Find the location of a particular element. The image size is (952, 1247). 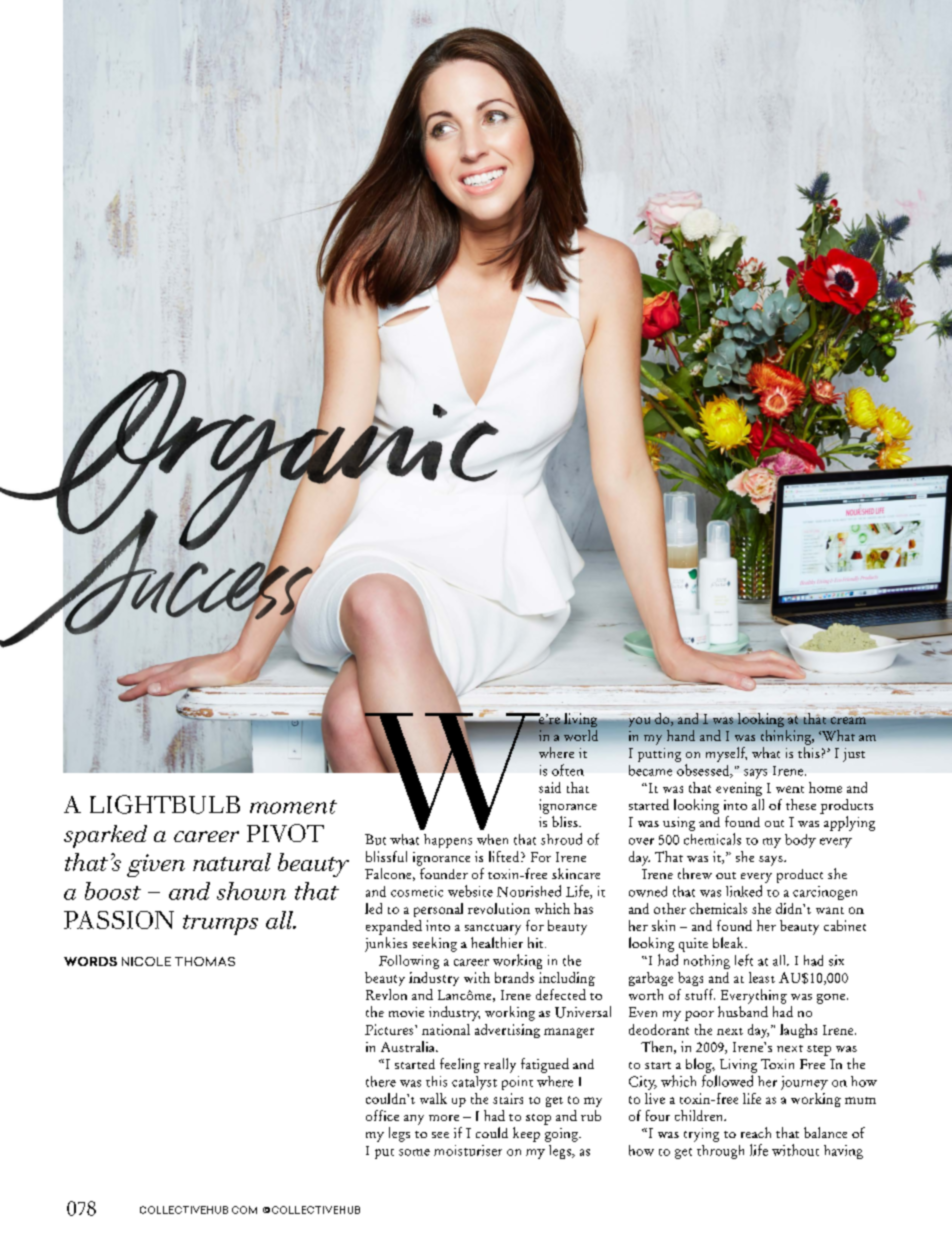

laughs is located at coordinates (798, 1031).
